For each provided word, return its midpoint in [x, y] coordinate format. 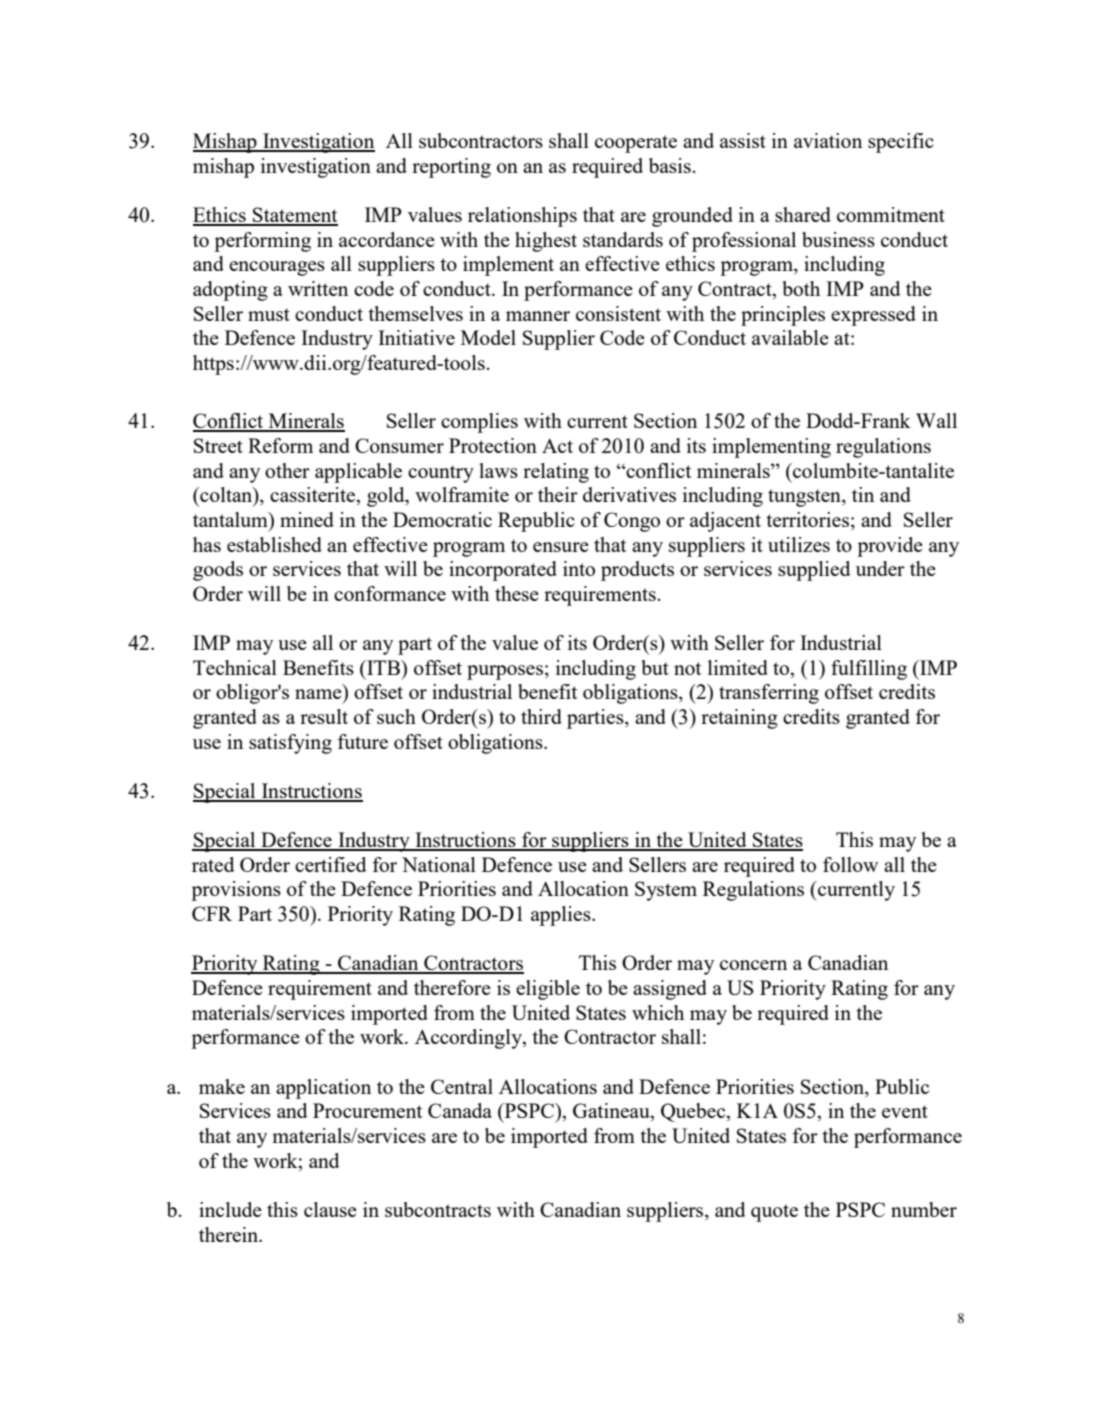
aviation [828, 140]
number [924, 1209]
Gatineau [612, 1112]
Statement [294, 216]
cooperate [636, 144]
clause [330, 1209]
